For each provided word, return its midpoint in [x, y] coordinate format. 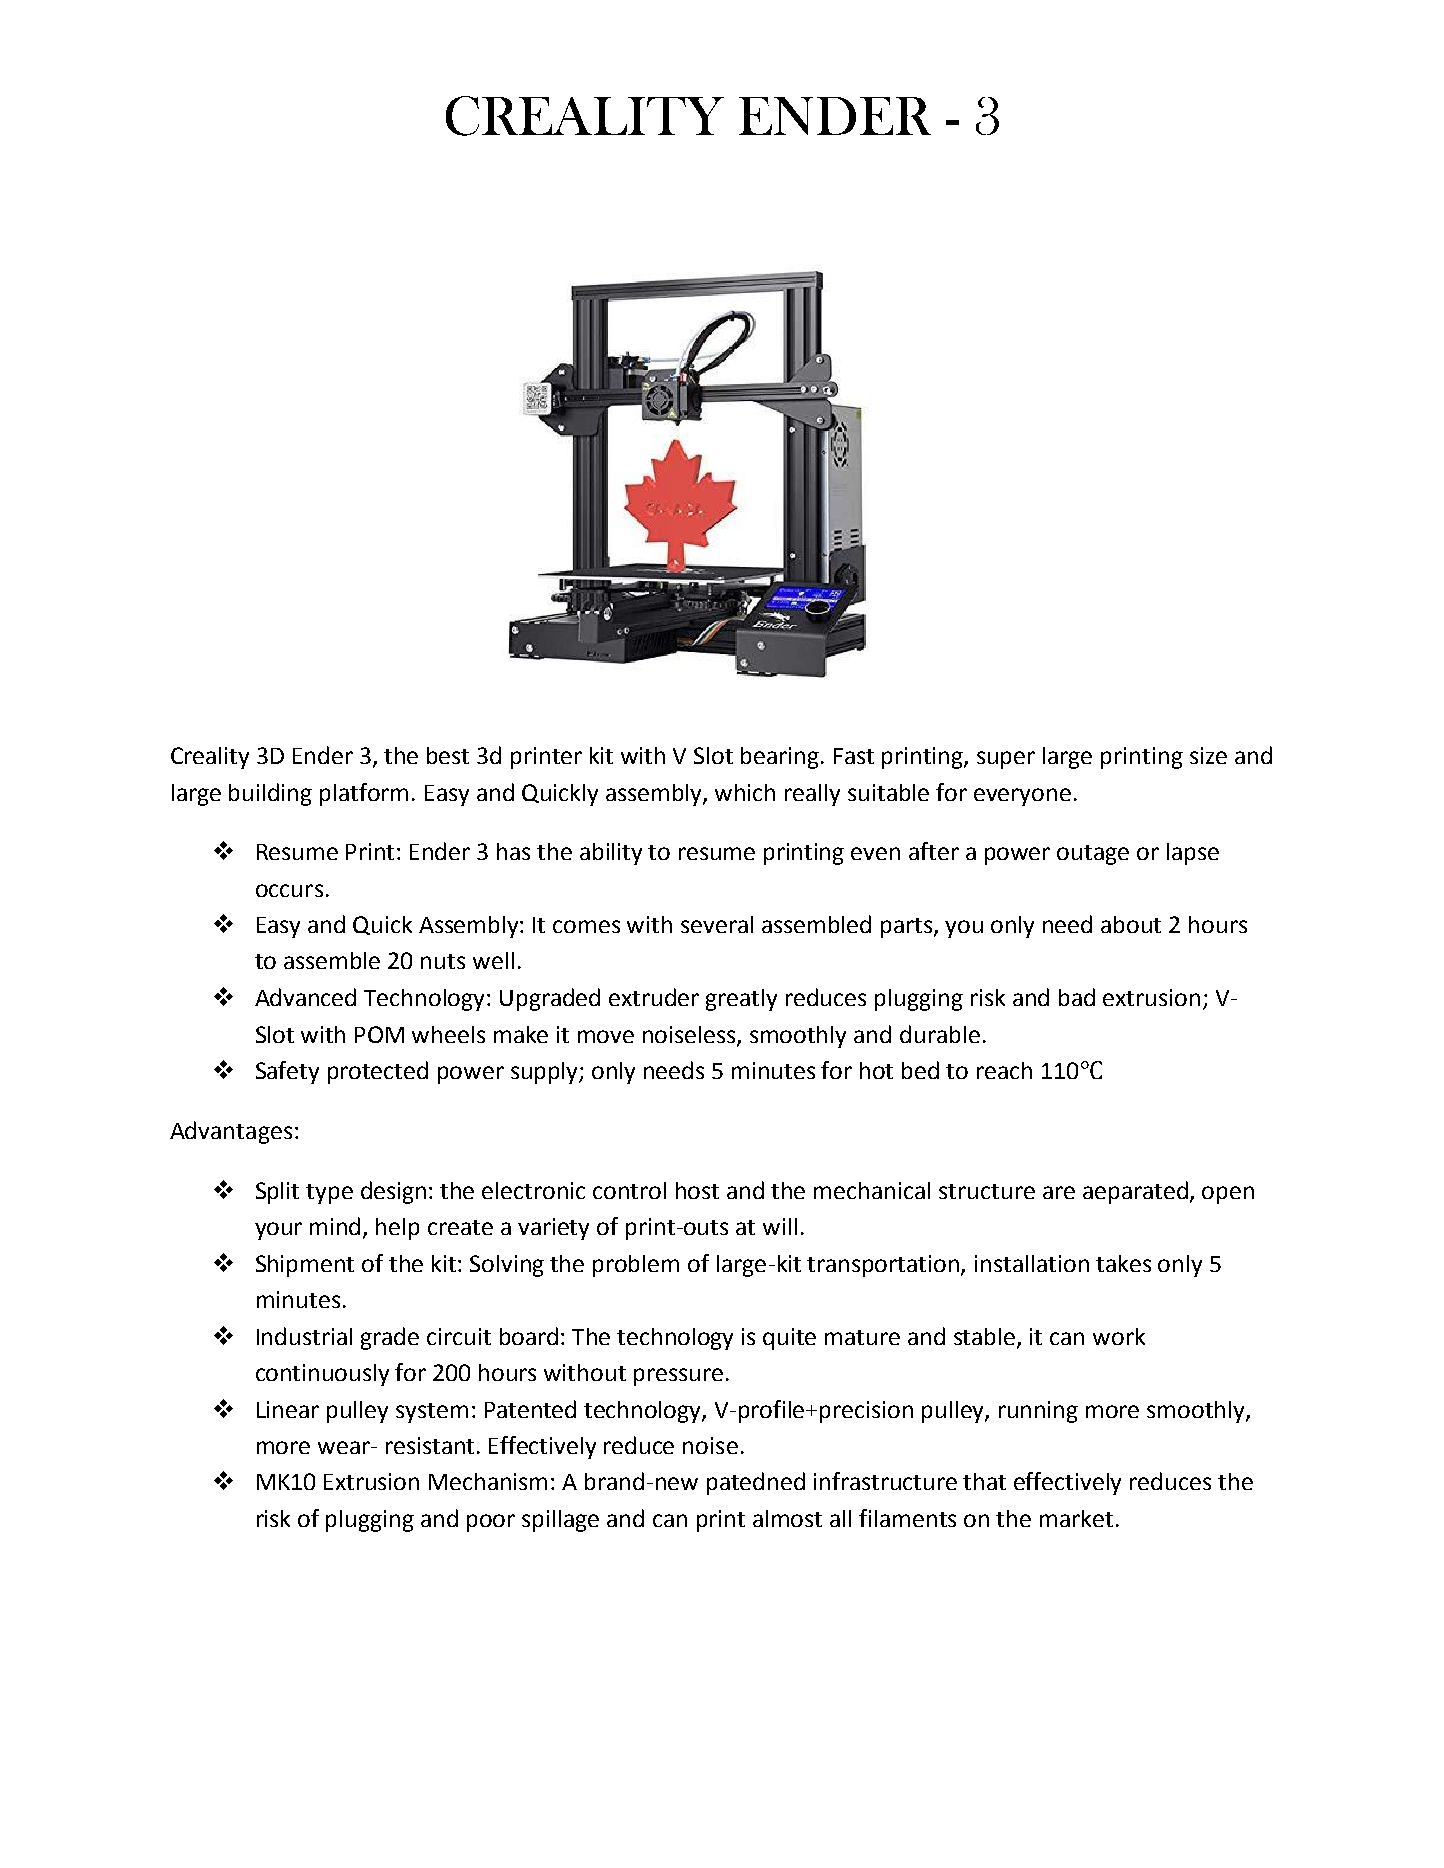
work [1119, 1336]
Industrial [304, 1336]
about [1131, 924]
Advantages [231, 1132]
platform [364, 794]
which [745, 792]
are [1059, 1192]
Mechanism [488, 1481]
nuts [443, 961]
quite [789, 1339]
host [697, 1190]
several [717, 924]
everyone [1022, 797]
